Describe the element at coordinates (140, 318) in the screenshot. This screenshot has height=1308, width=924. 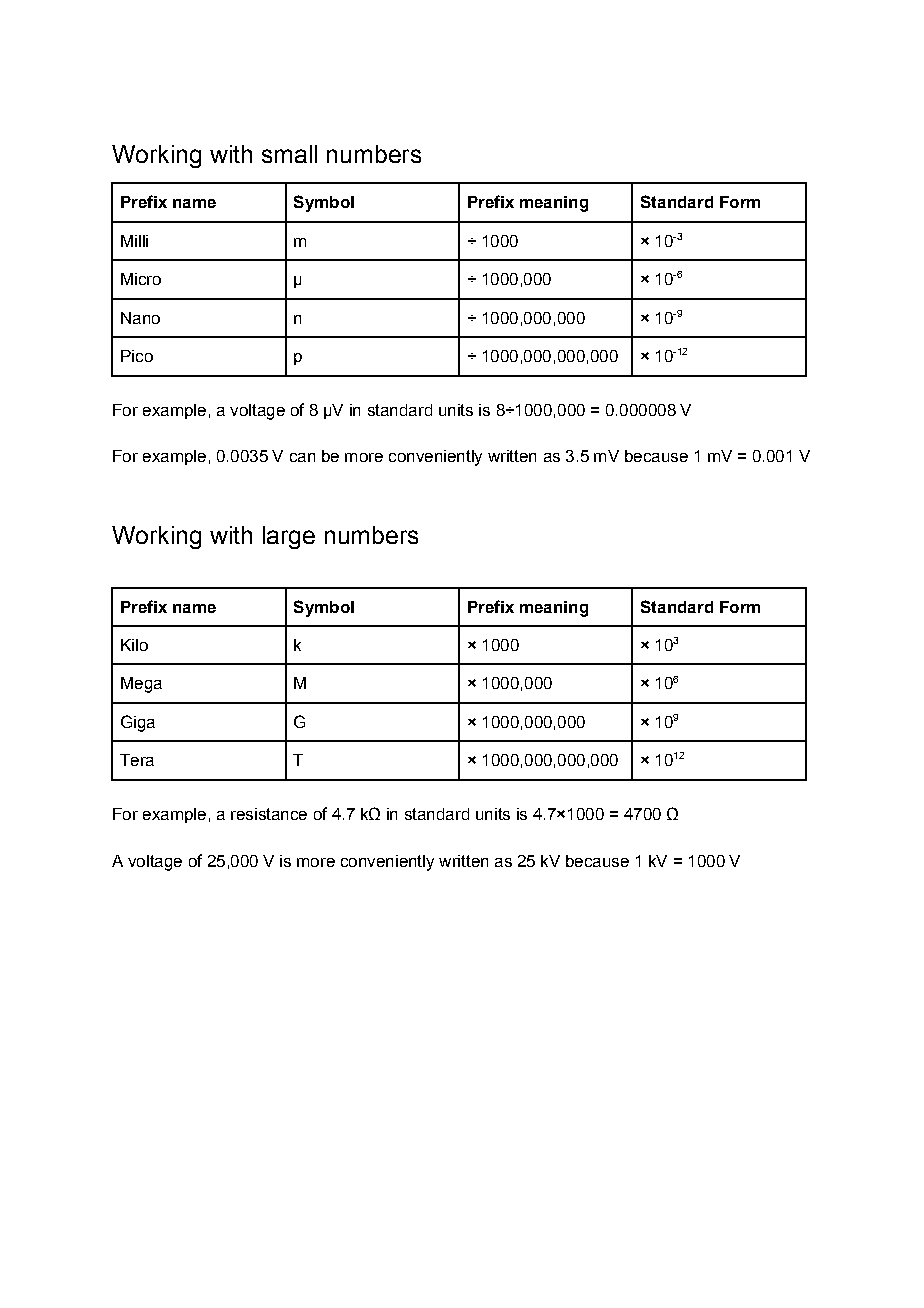
I see `Nano` at that location.
